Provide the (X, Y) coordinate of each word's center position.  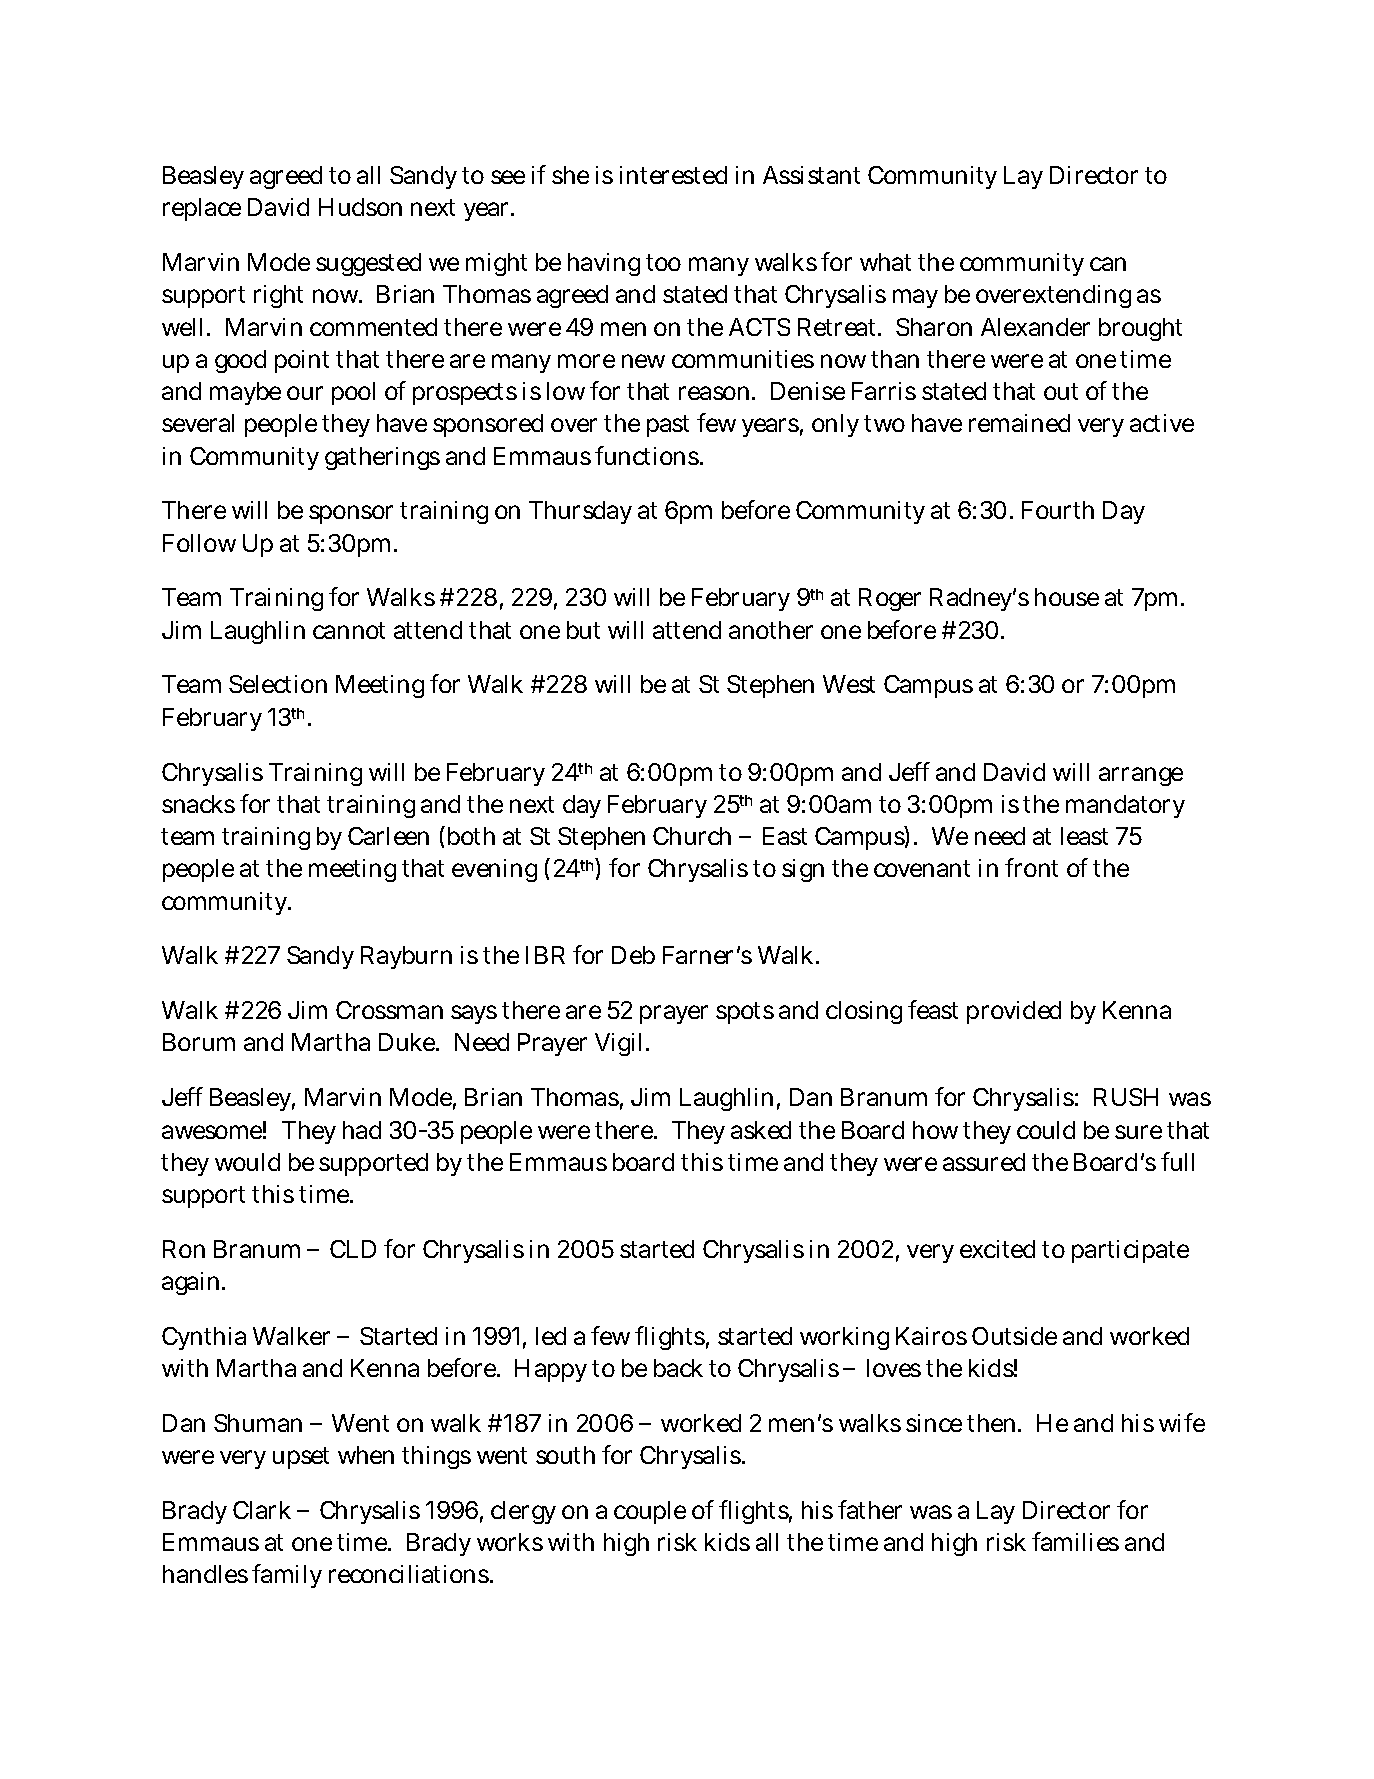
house (1067, 597)
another (771, 630)
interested (673, 175)
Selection (278, 684)
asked (761, 1130)
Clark (262, 1510)
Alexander (1035, 327)
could (1046, 1130)
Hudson (360, 207)
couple (650, 1512)
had (362, 1130)
